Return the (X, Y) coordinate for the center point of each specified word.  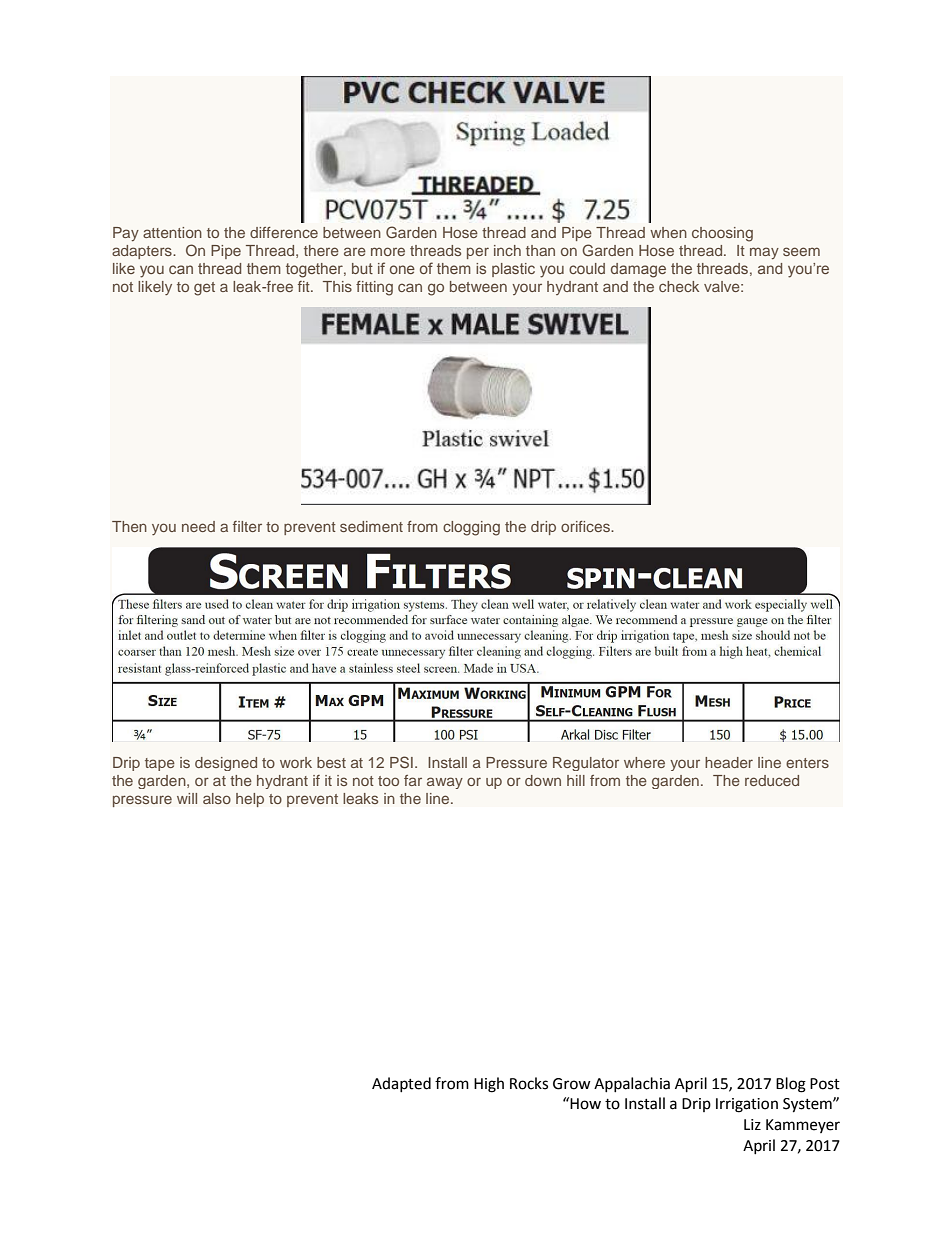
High (489, 1085)
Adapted (401, 1084)
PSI (401, 762)
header (729, 762)
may (764, 253)
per (478, 253)
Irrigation (747, 1105)
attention (172, 232)
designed (226, 764)
